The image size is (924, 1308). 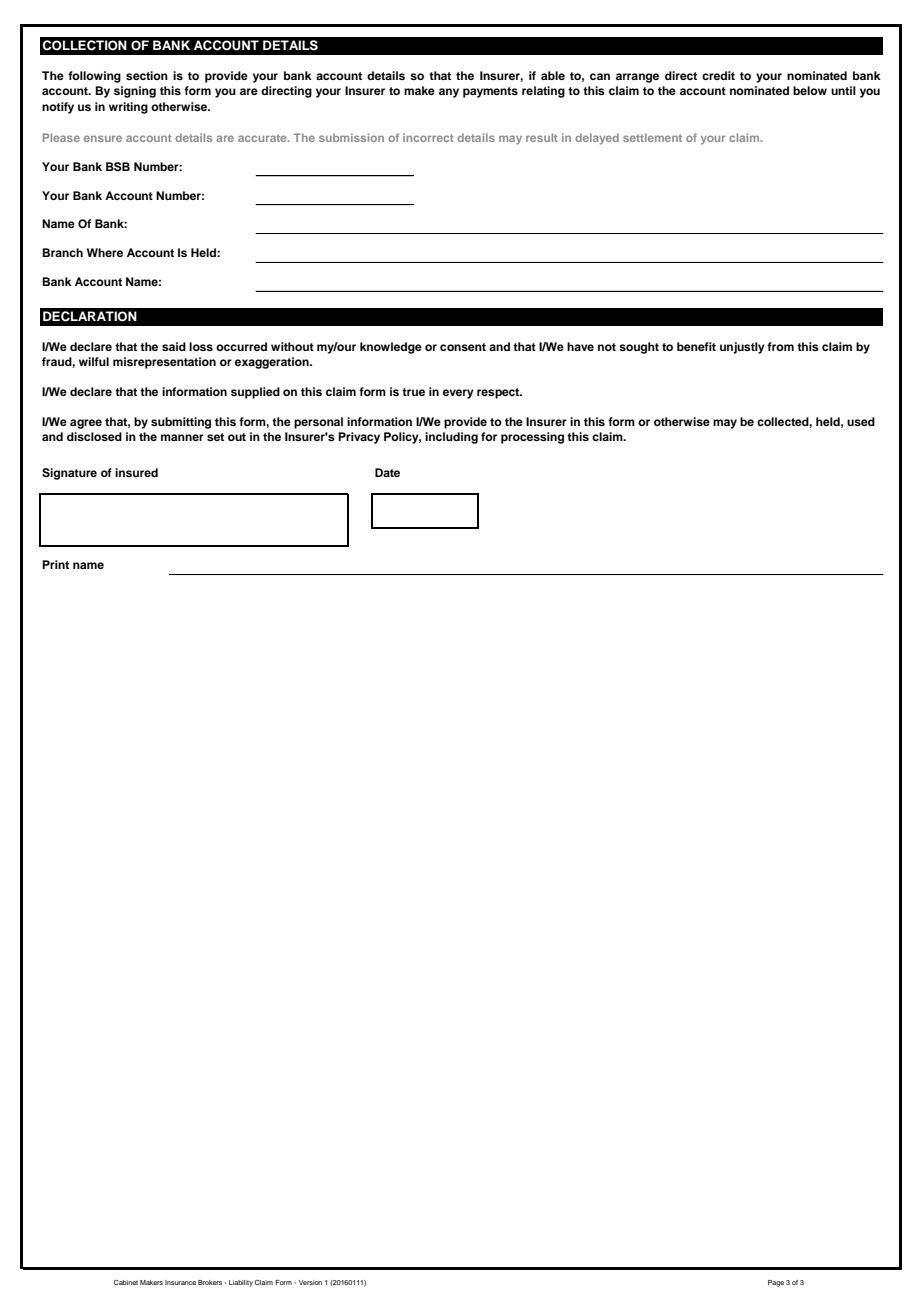 What do you see at coordinates (776, 1283) in the document?
I see `Page` at bounding box center [776, 1283].
